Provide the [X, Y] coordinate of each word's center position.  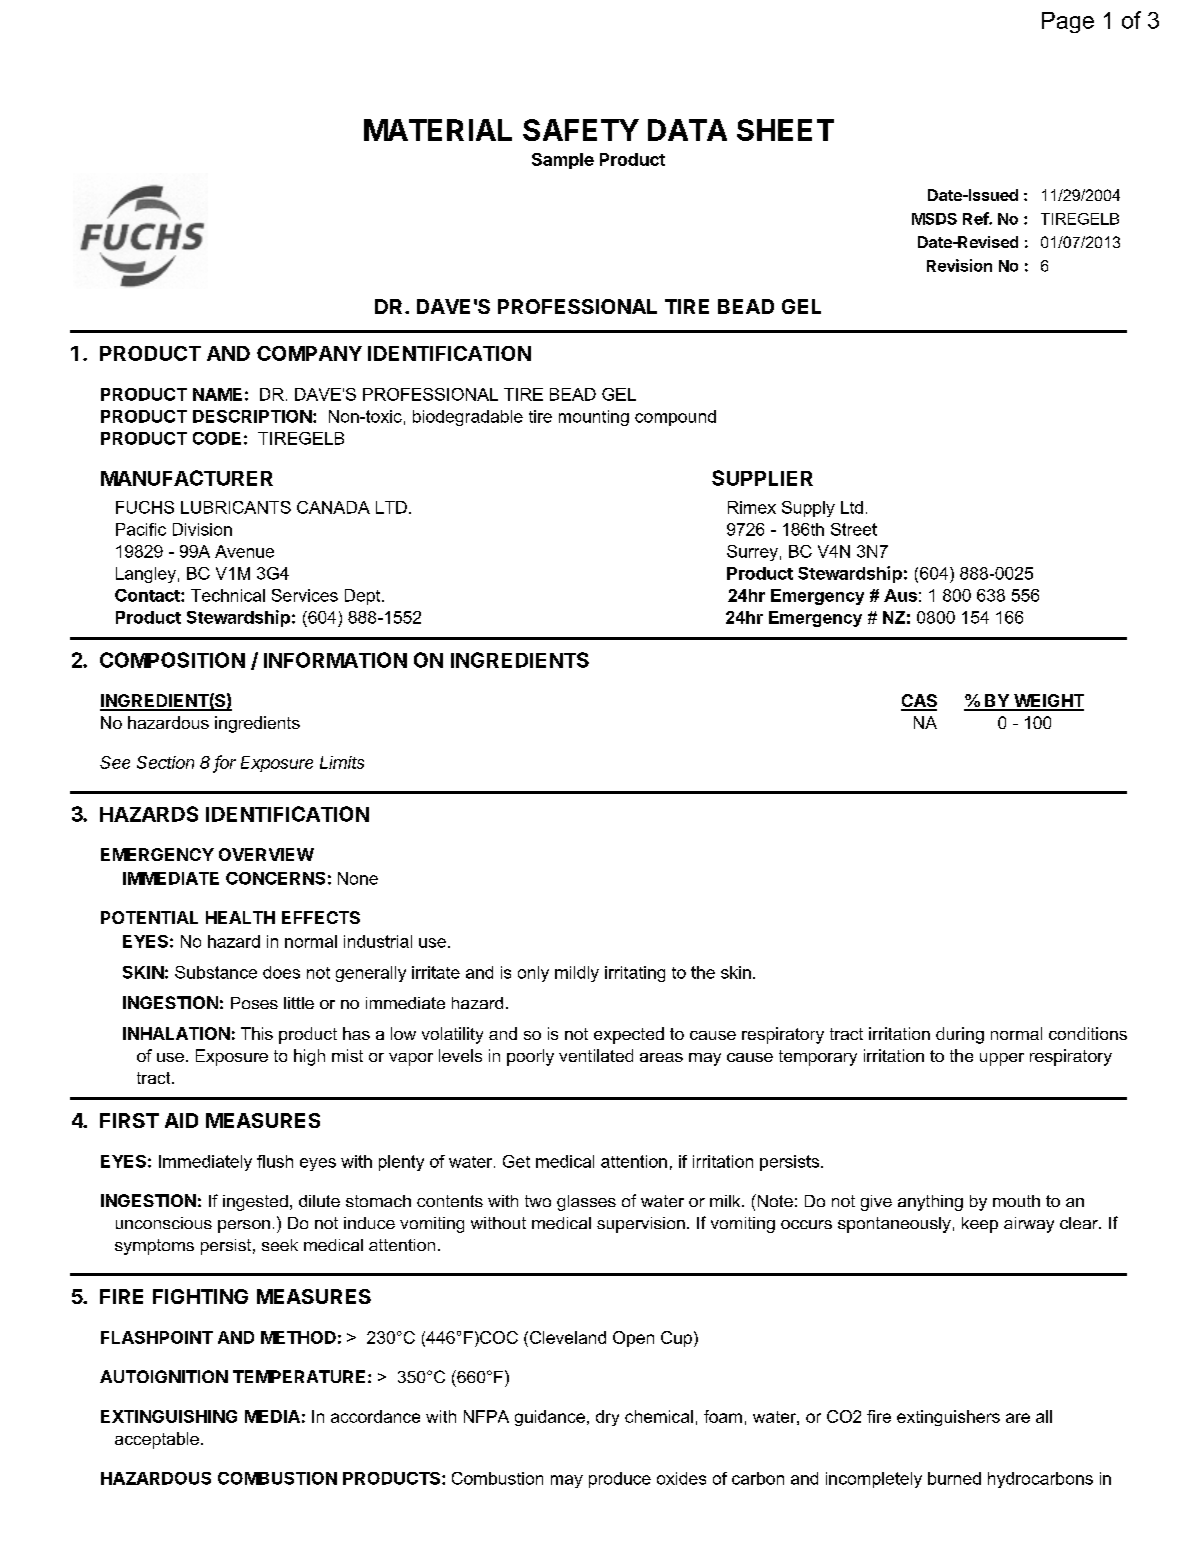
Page [1068, 22]
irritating [635, 974]
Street [854, 529]
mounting [594, 418]
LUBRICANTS [236, 507]
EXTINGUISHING [169, 1416]
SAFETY [581, 130]
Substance [216, 972]
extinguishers [948, 1418]
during [960, 1035]
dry [607, 1418]
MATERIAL [438, 130]
